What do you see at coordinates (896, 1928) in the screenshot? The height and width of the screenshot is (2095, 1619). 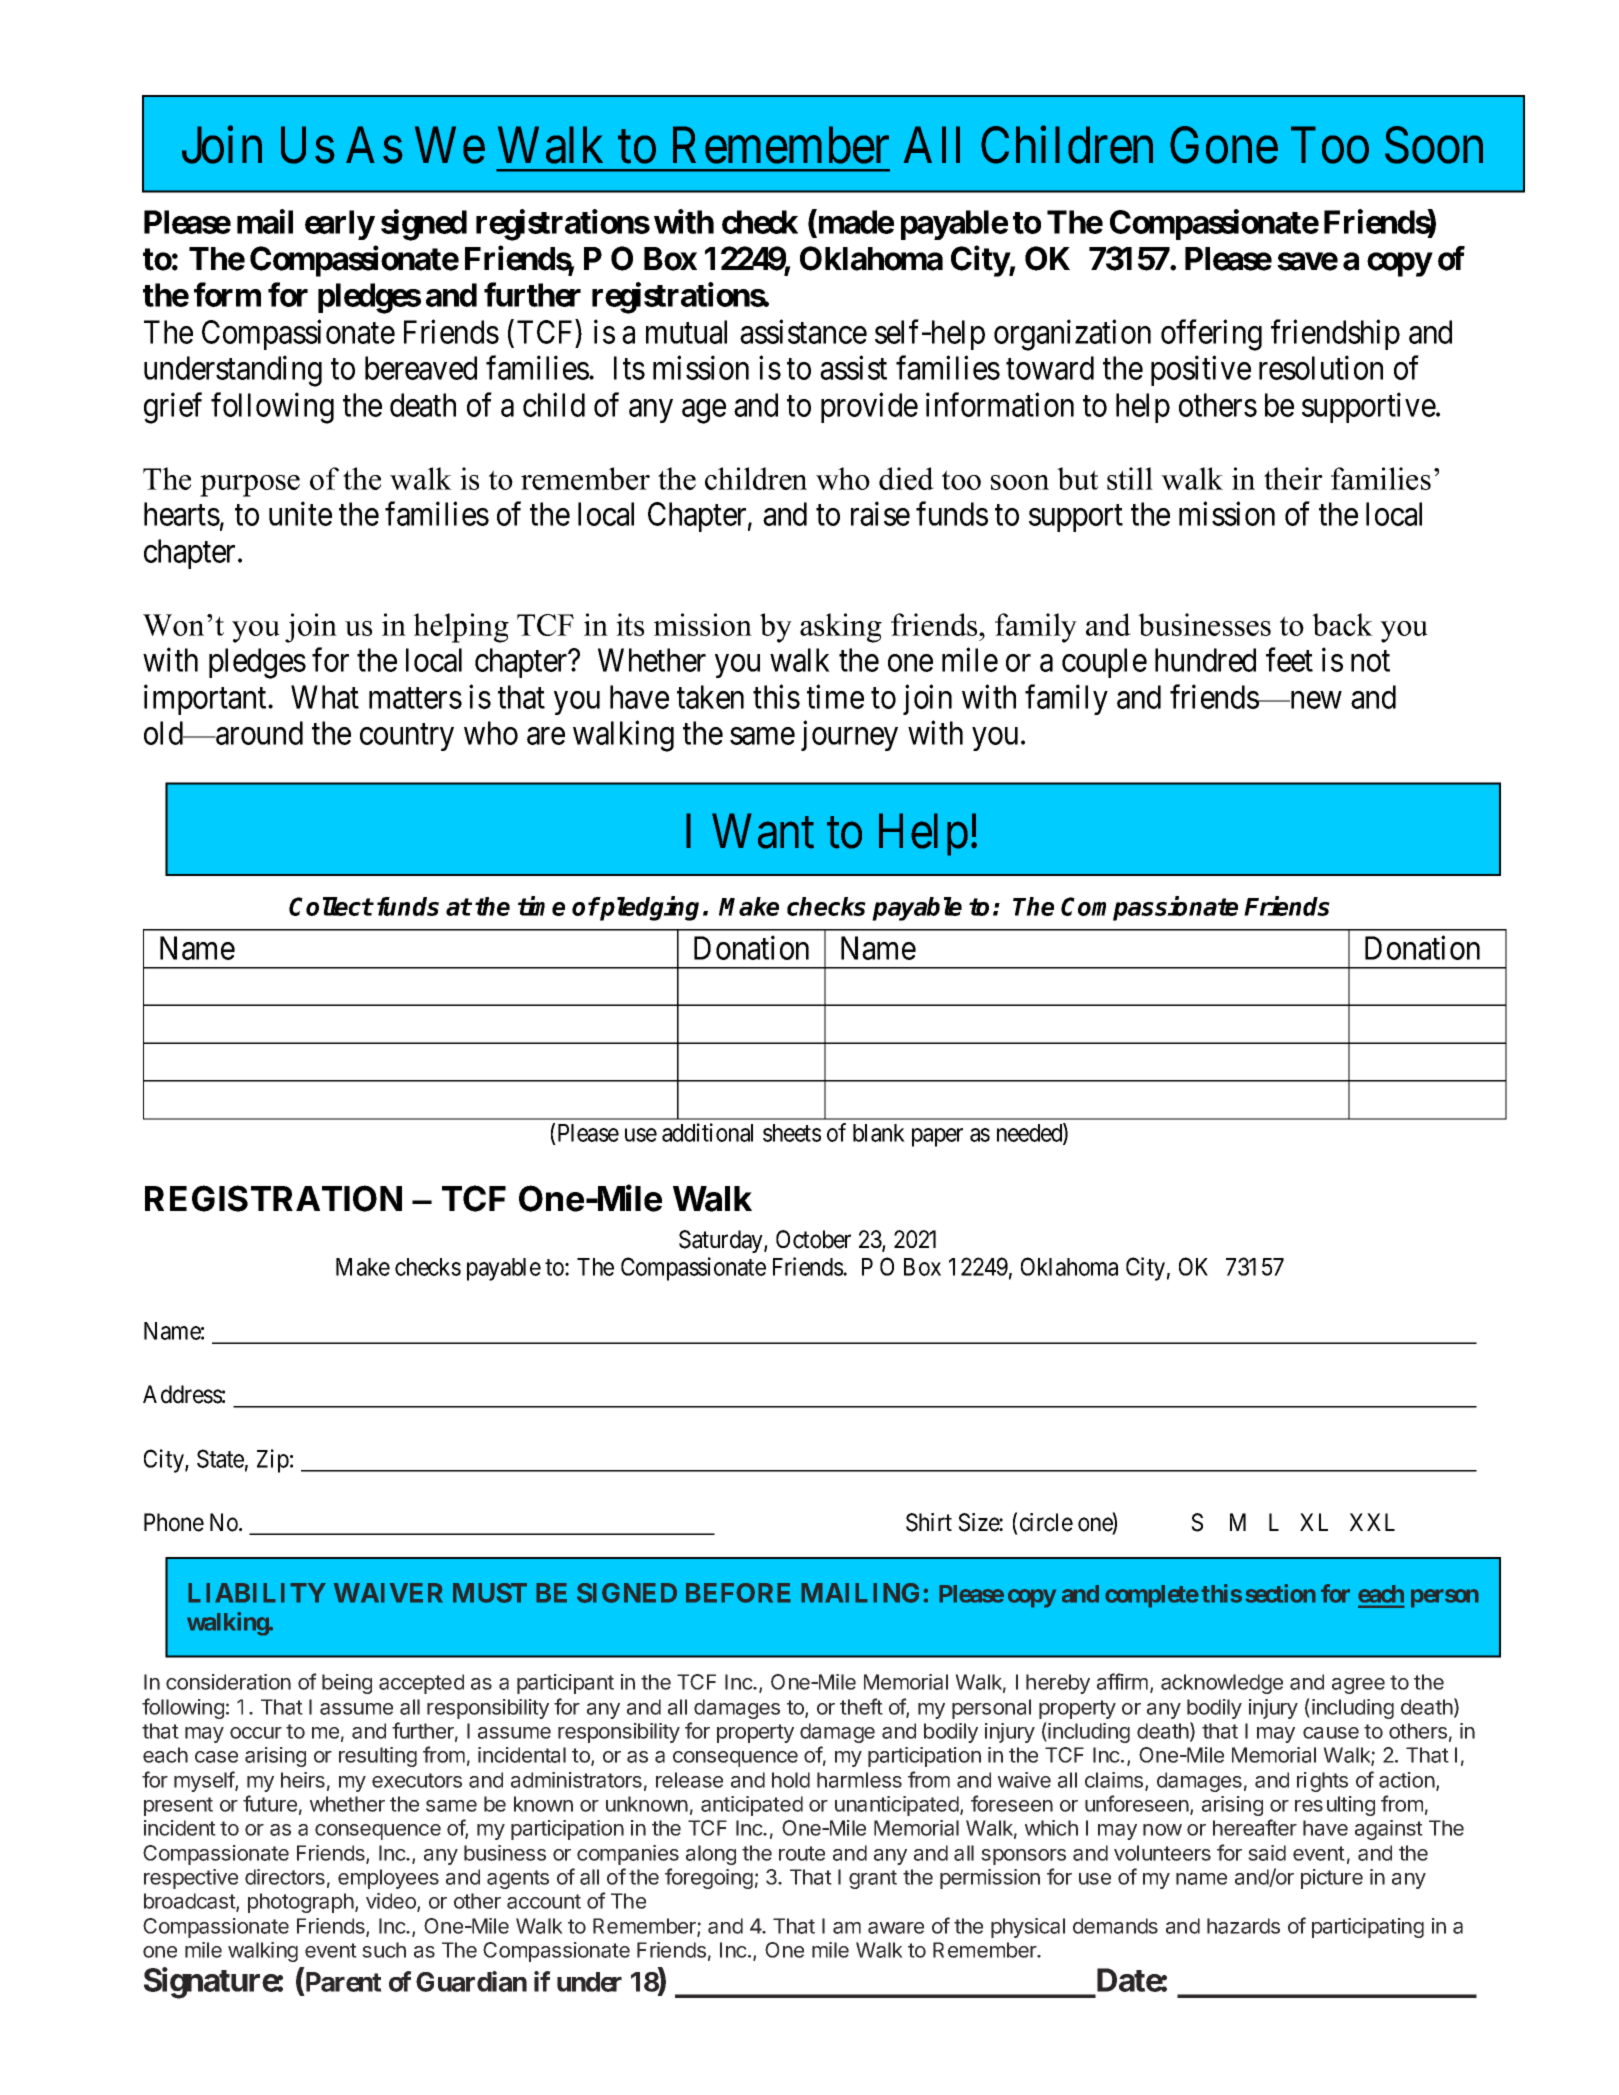 I see `aware` at bounding box center [896, 1928].
